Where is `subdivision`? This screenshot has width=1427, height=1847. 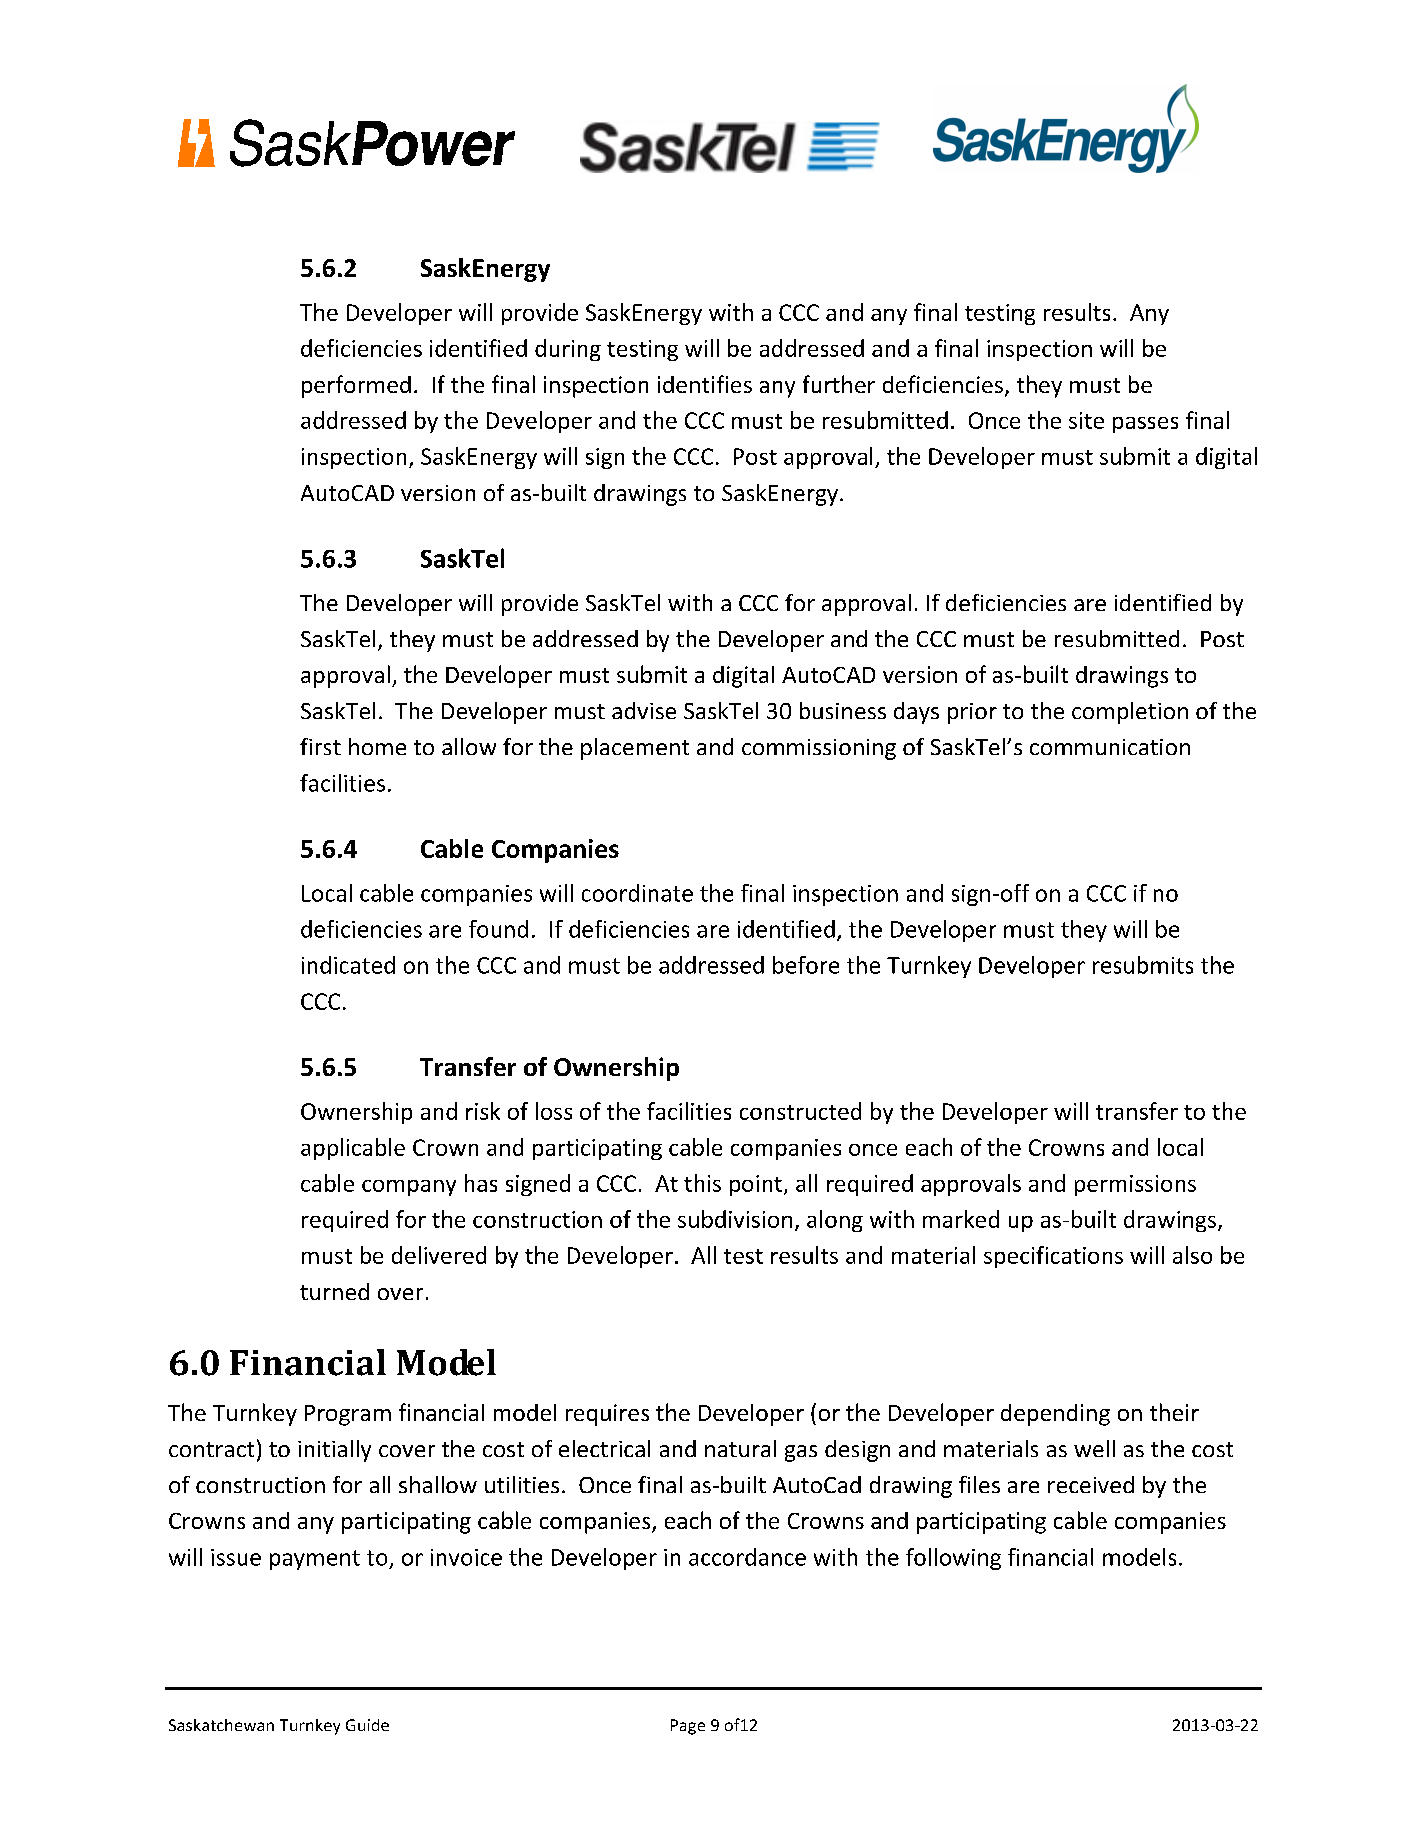 subdivision is located at coordinates (735, 1219).
